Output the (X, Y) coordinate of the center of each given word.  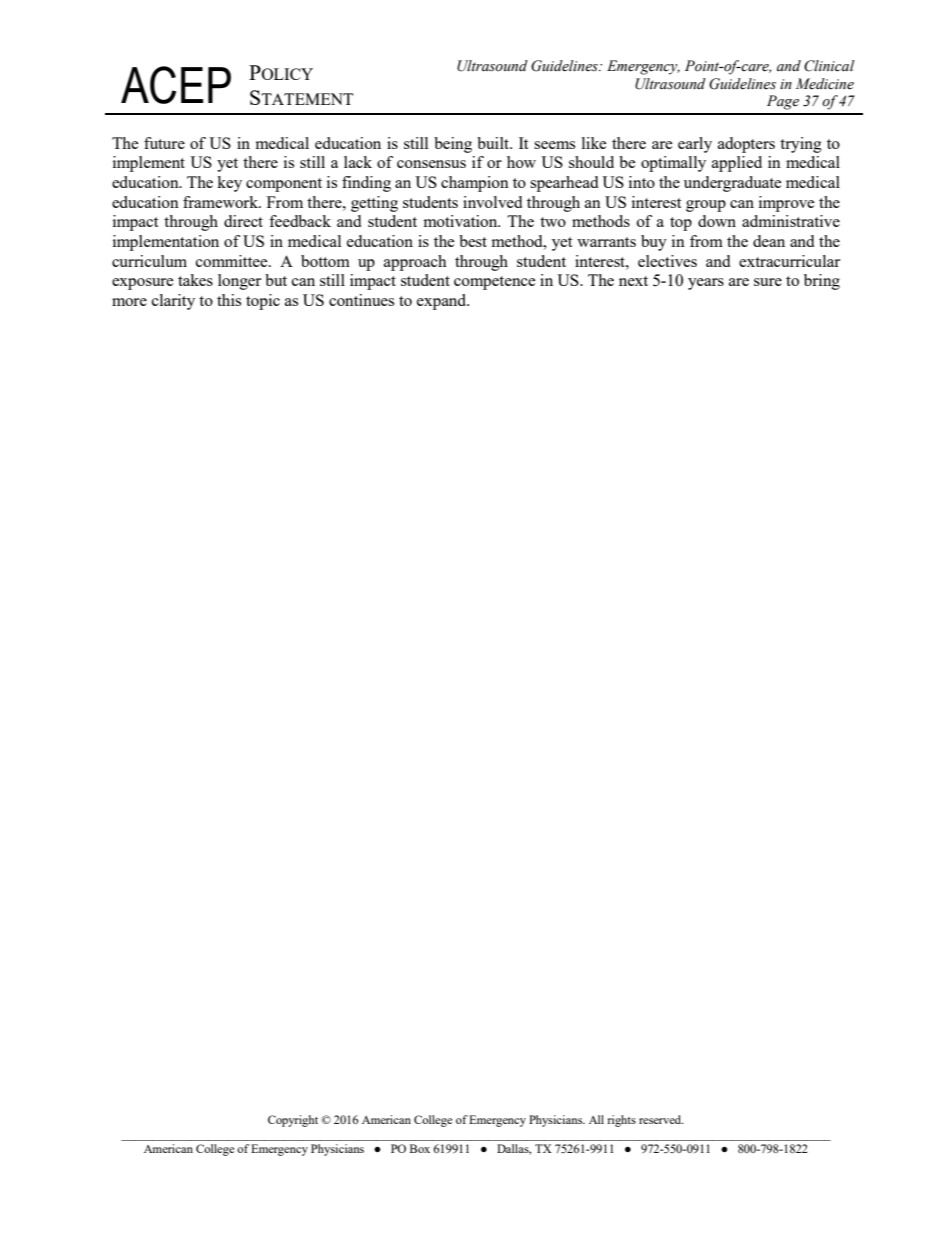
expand (443, 302)
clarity (173, 302)
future (164, 143)
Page (783, 102)
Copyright (293, 1121)
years (706, 284)
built (494, 143)
